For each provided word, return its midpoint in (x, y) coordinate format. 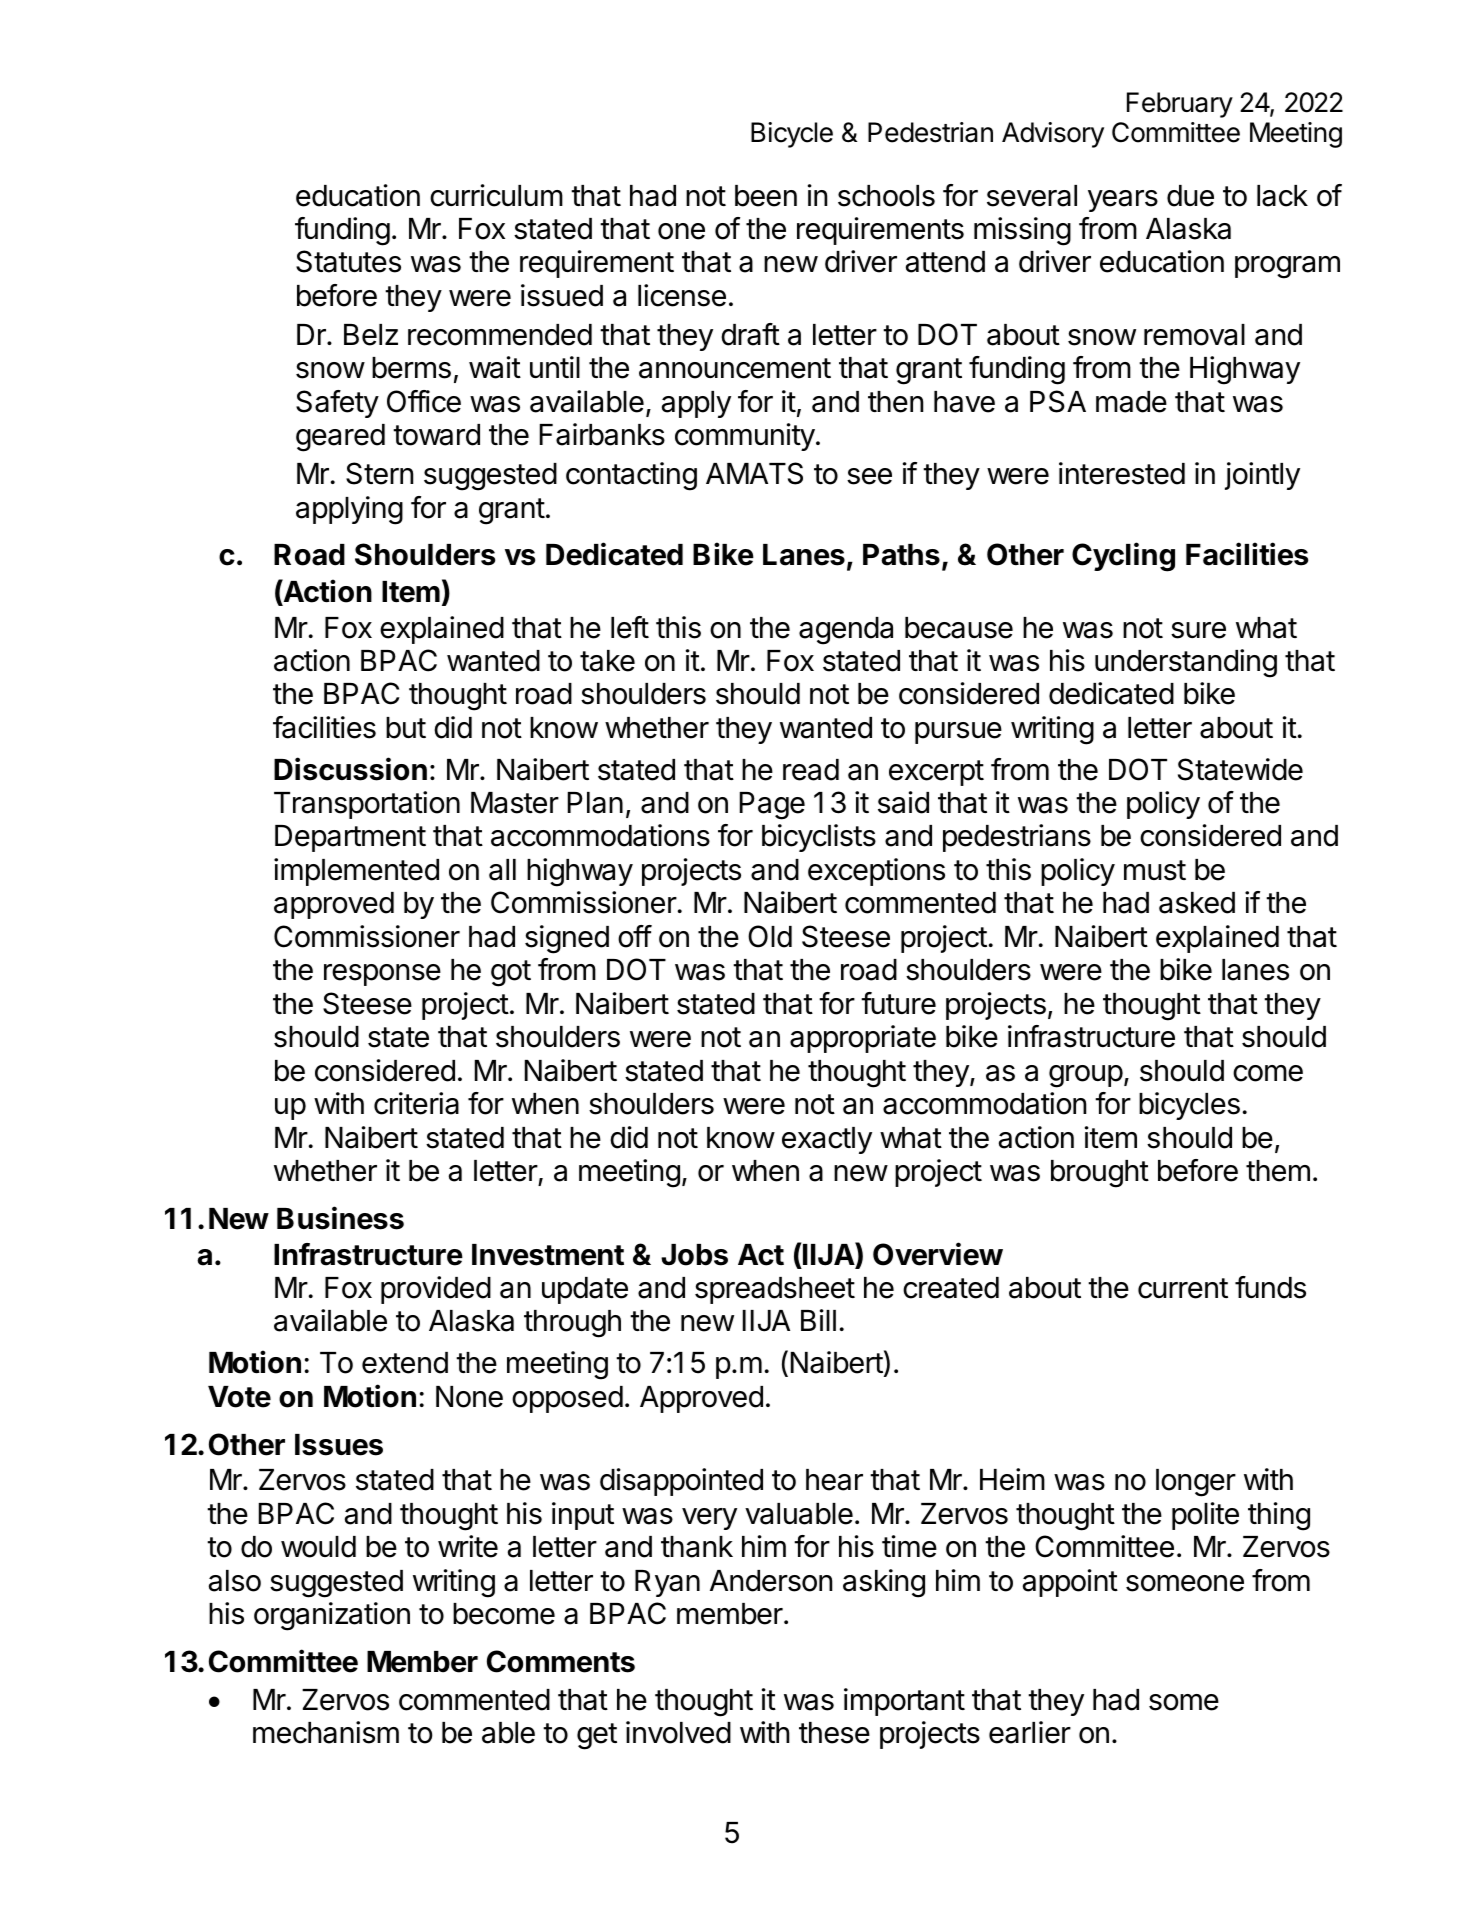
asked (1197, 903)
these (834, 1733)
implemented (356, 872)
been (766, 196)
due (1190, 196)
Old (770, 936)
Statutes (348, 261)
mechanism (326, 1732)
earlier (1030, 1732)
